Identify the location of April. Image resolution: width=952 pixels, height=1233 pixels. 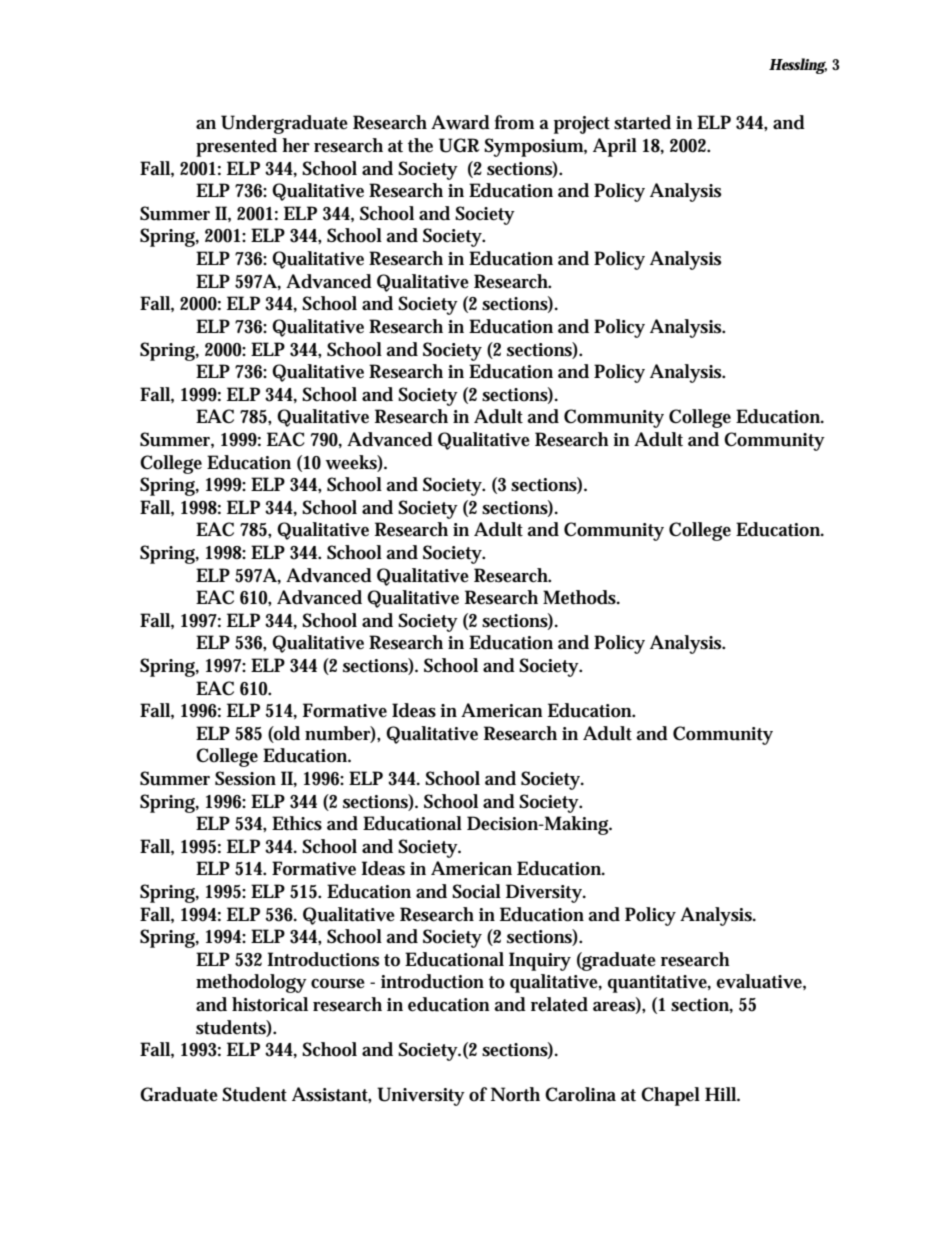
(615, 147).
